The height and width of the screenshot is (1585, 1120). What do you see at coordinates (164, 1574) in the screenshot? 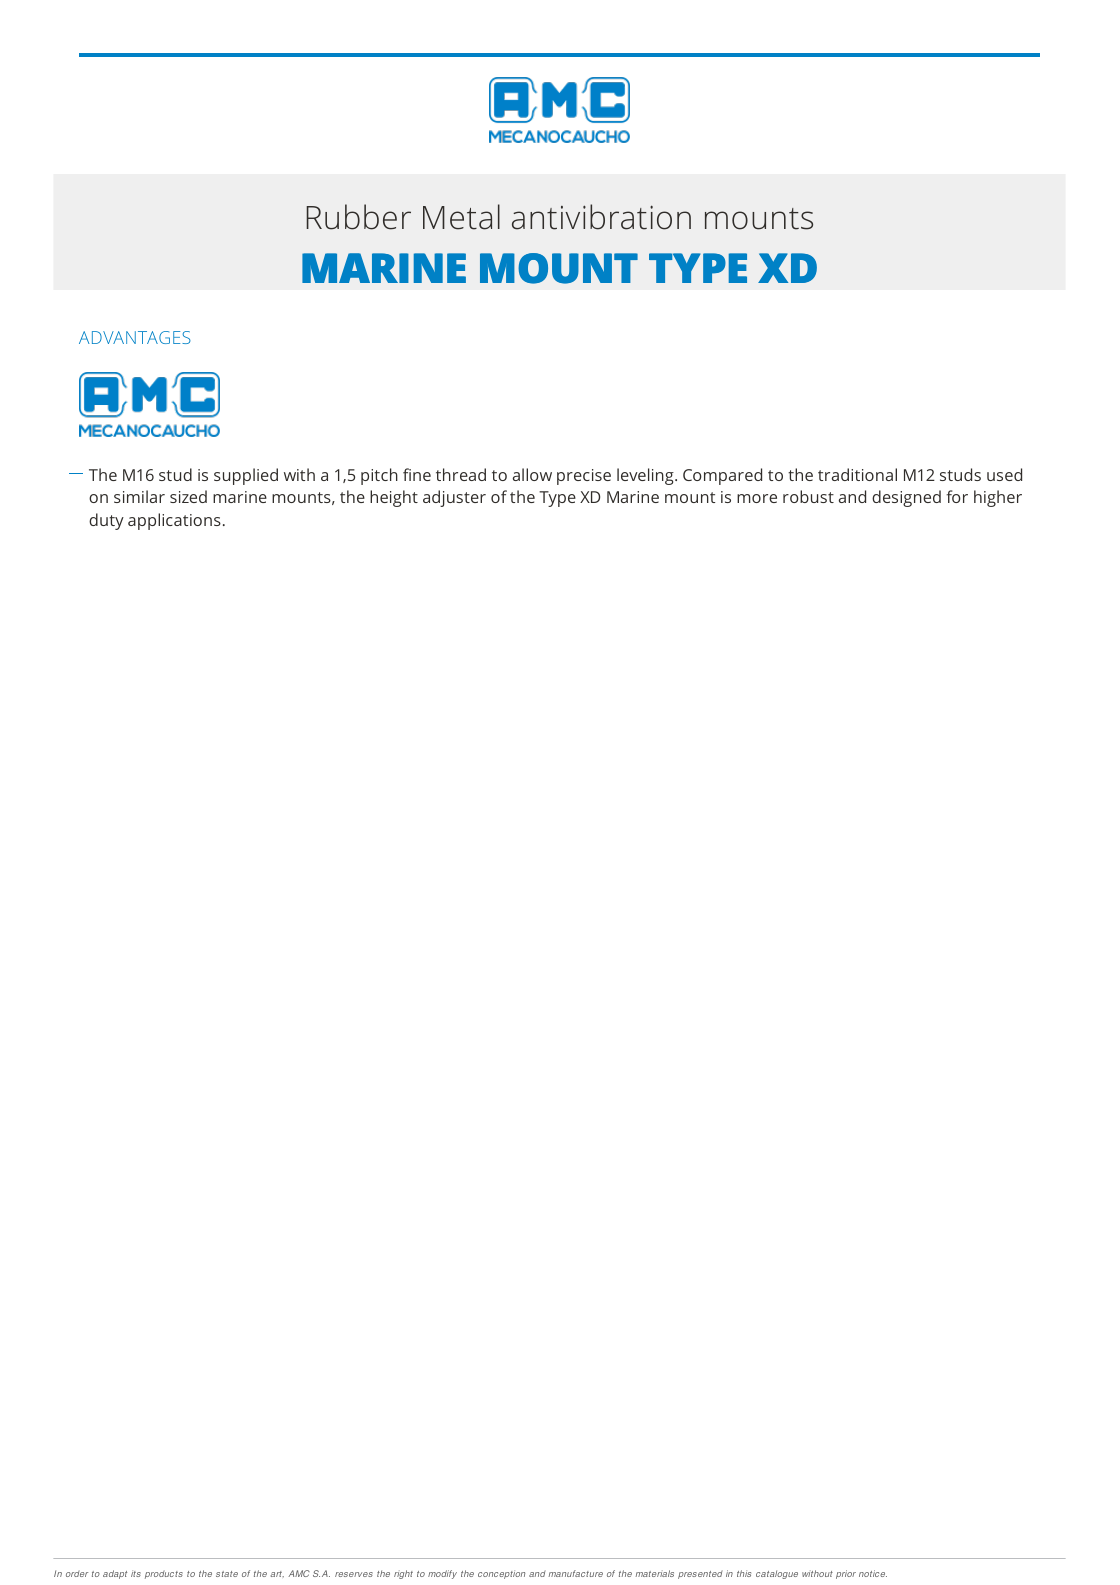
I see `products` at bounding box center [164, 1574].
